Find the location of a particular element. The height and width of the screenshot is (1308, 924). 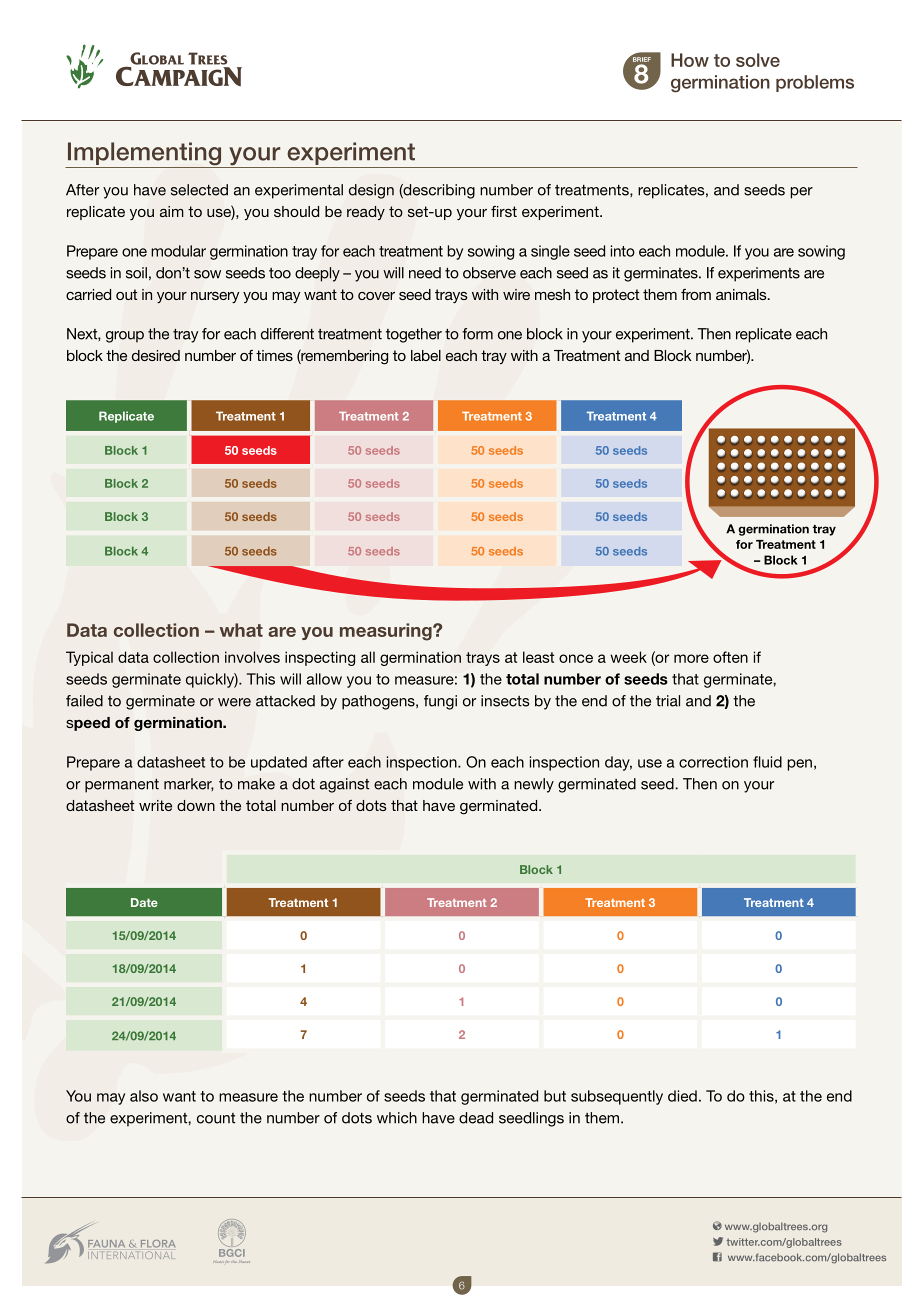

what is located at coordinates (241, 630).
